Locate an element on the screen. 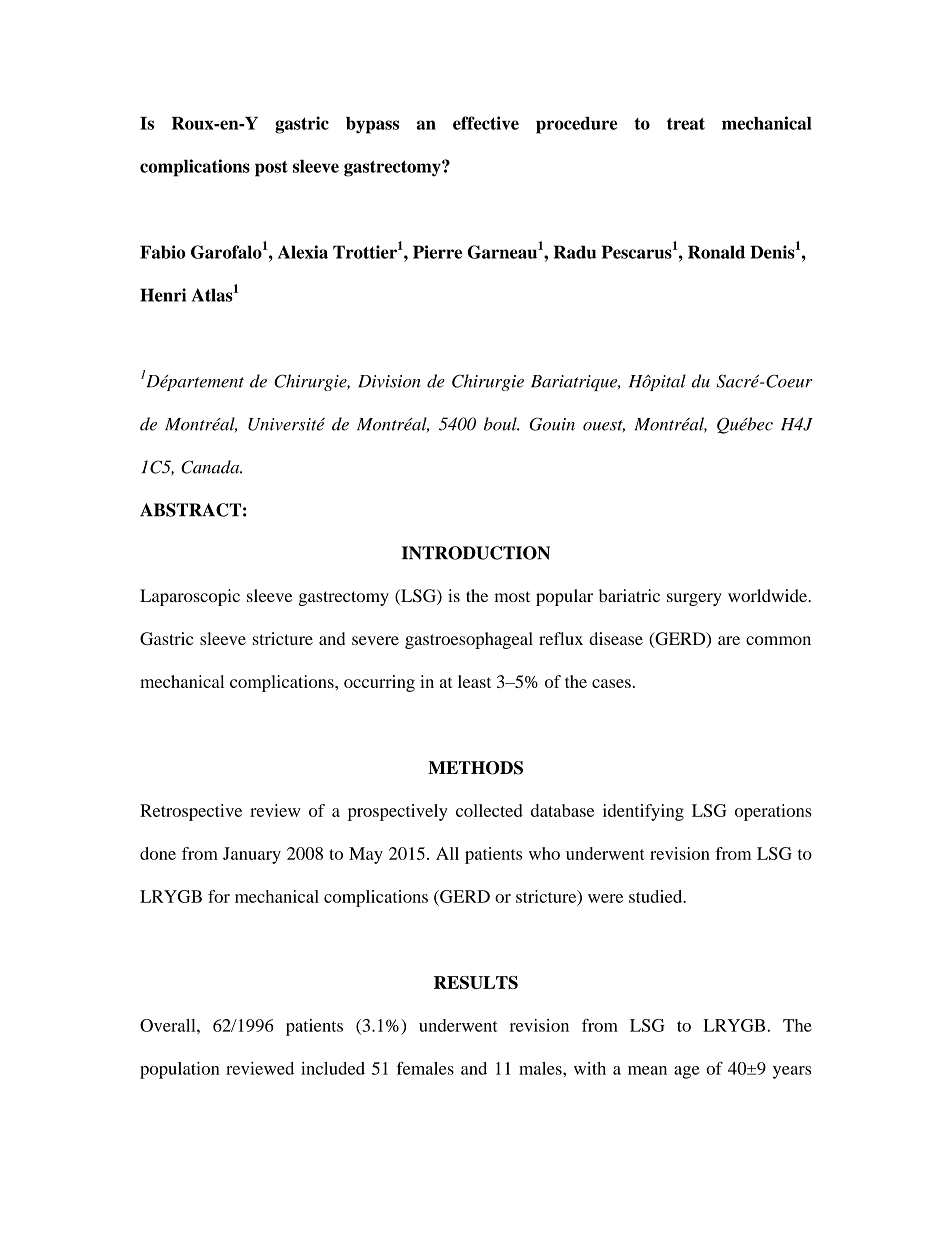  most is located at coordinates (512, 596).
